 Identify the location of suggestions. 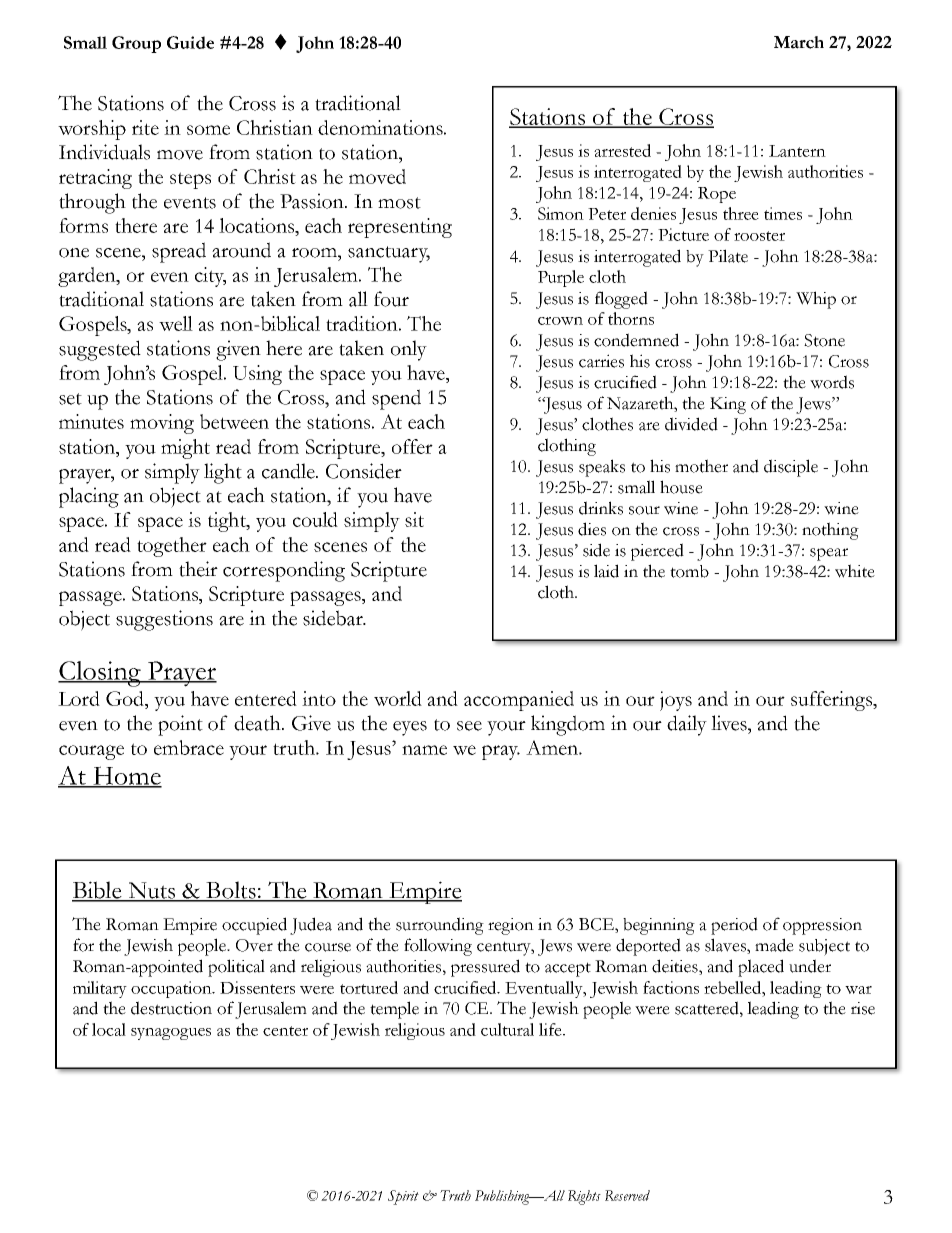
(164, 620).
